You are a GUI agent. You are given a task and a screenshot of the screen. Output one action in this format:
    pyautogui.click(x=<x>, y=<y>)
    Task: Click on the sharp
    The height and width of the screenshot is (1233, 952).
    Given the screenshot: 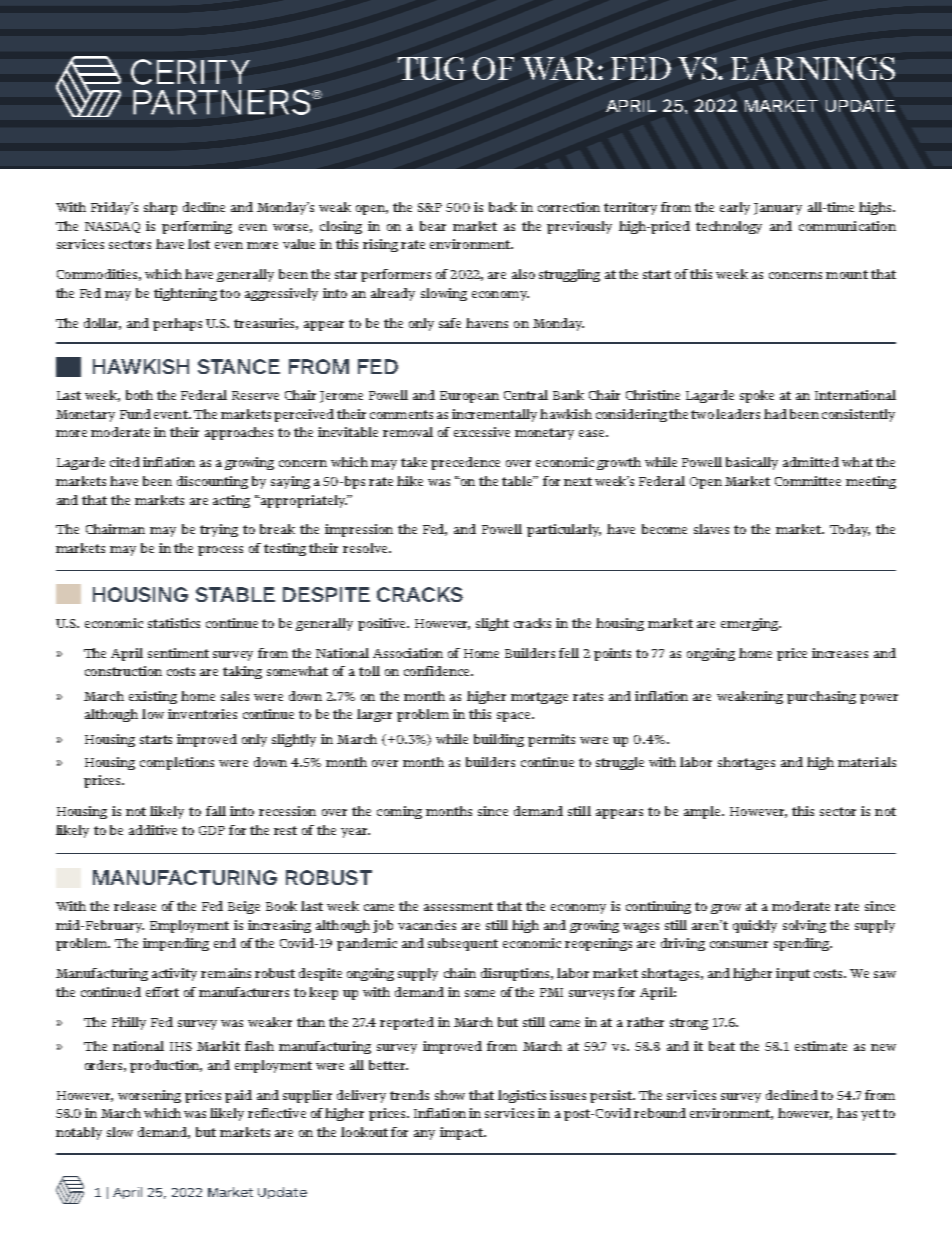 What is the action you would take?
    pyautogui.click(x=160, y=208)
